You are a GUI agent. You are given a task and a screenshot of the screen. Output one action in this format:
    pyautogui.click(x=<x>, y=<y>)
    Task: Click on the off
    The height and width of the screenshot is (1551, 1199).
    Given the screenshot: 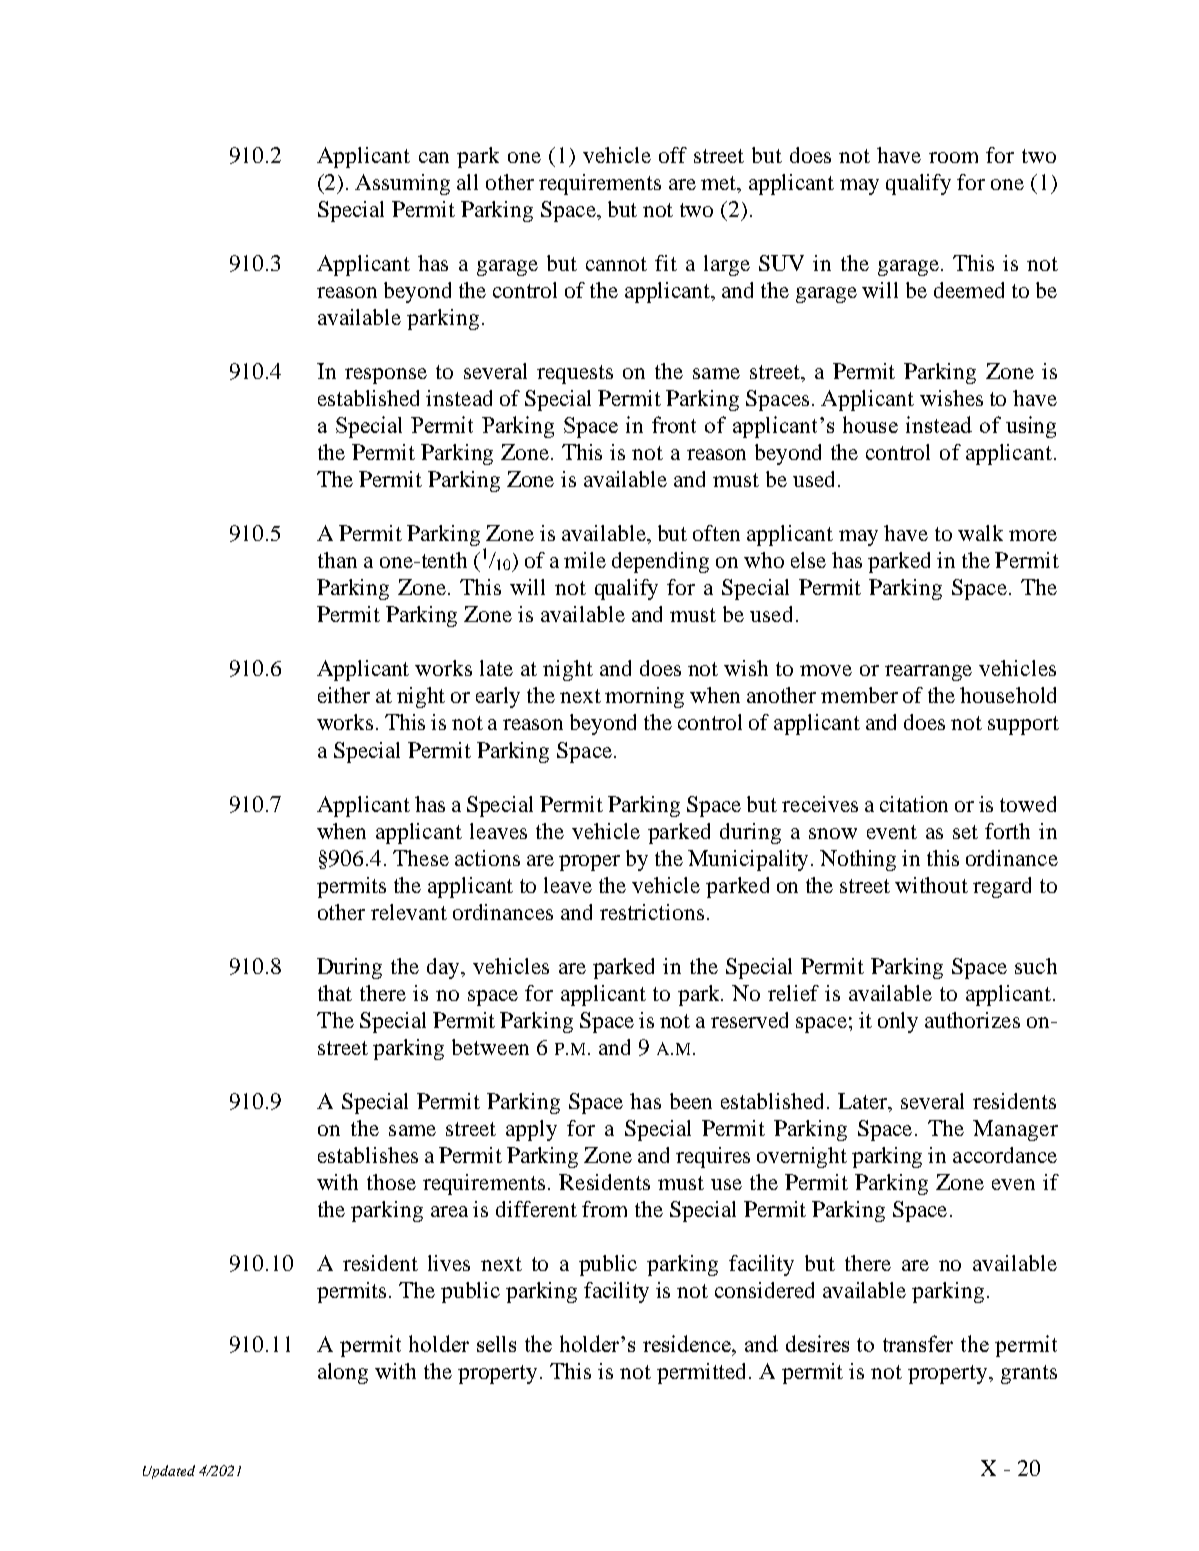 What is the action you would take?
    pyautogui.click(x=673, y=155)
